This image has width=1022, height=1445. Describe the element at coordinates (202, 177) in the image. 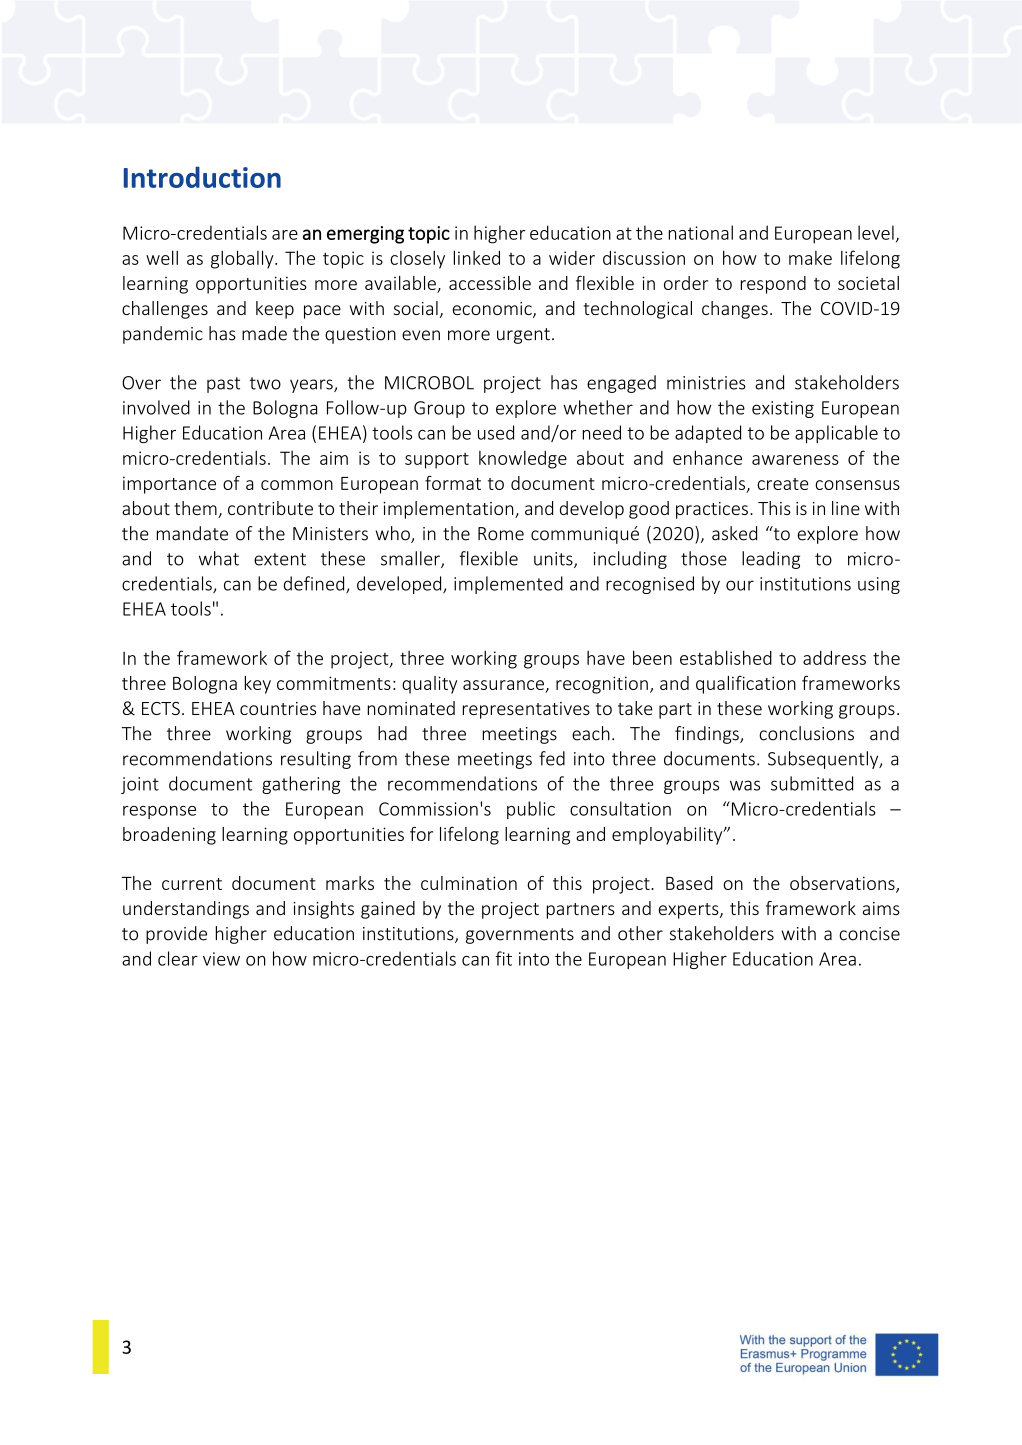

I see `Introduction` at that location.
